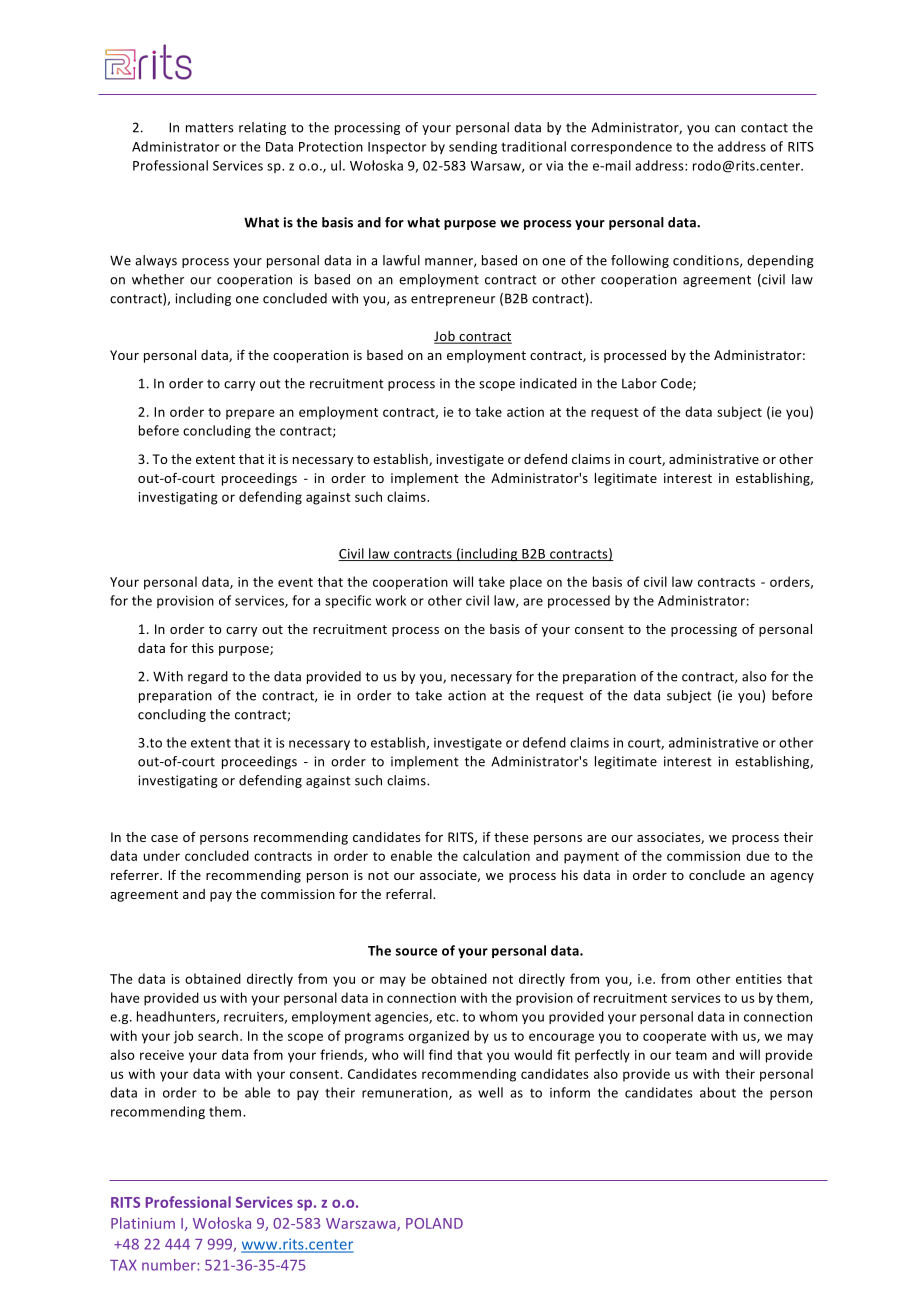 The width and height of the image is (924, 1308). What do you see at coordinates (758, 855) in the image?
I see `due` at bounding box center [758, 855].
